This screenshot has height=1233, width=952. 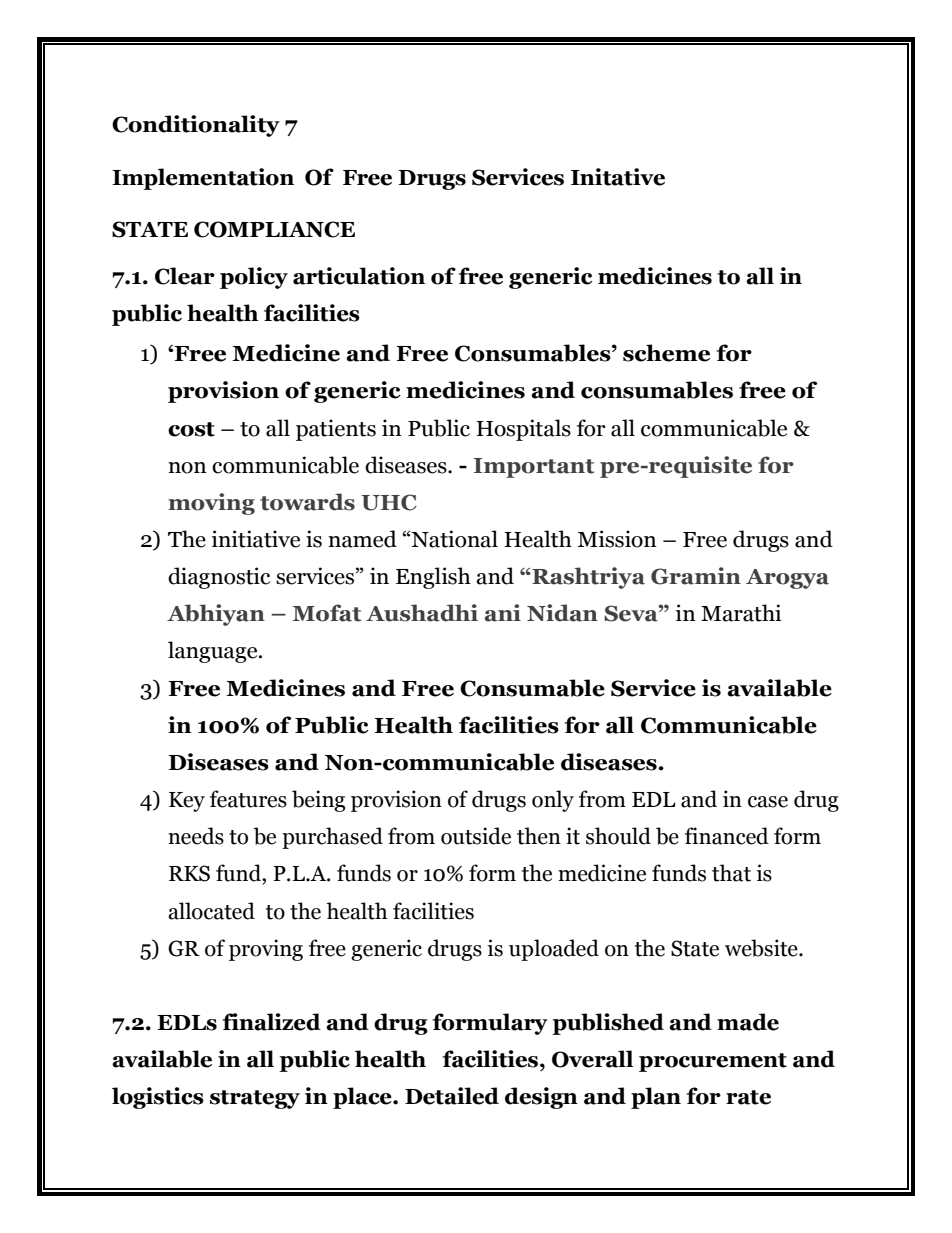 What do you see at coordinates (359, 276) in the screenshot?
I see `articulation` at bounding box center [359, 276].
